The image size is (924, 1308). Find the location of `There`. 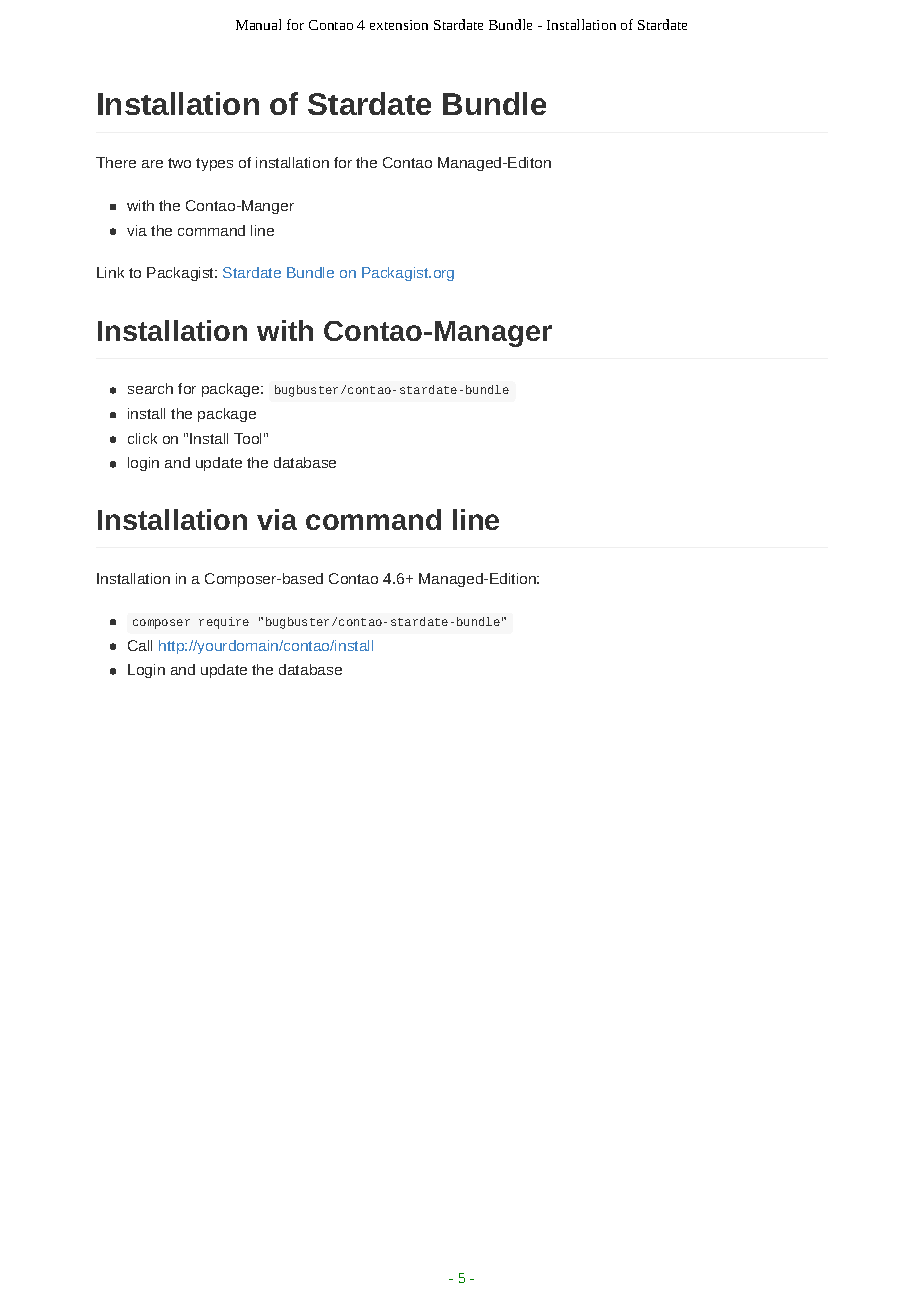

There is located at coordinates (116, 162).
